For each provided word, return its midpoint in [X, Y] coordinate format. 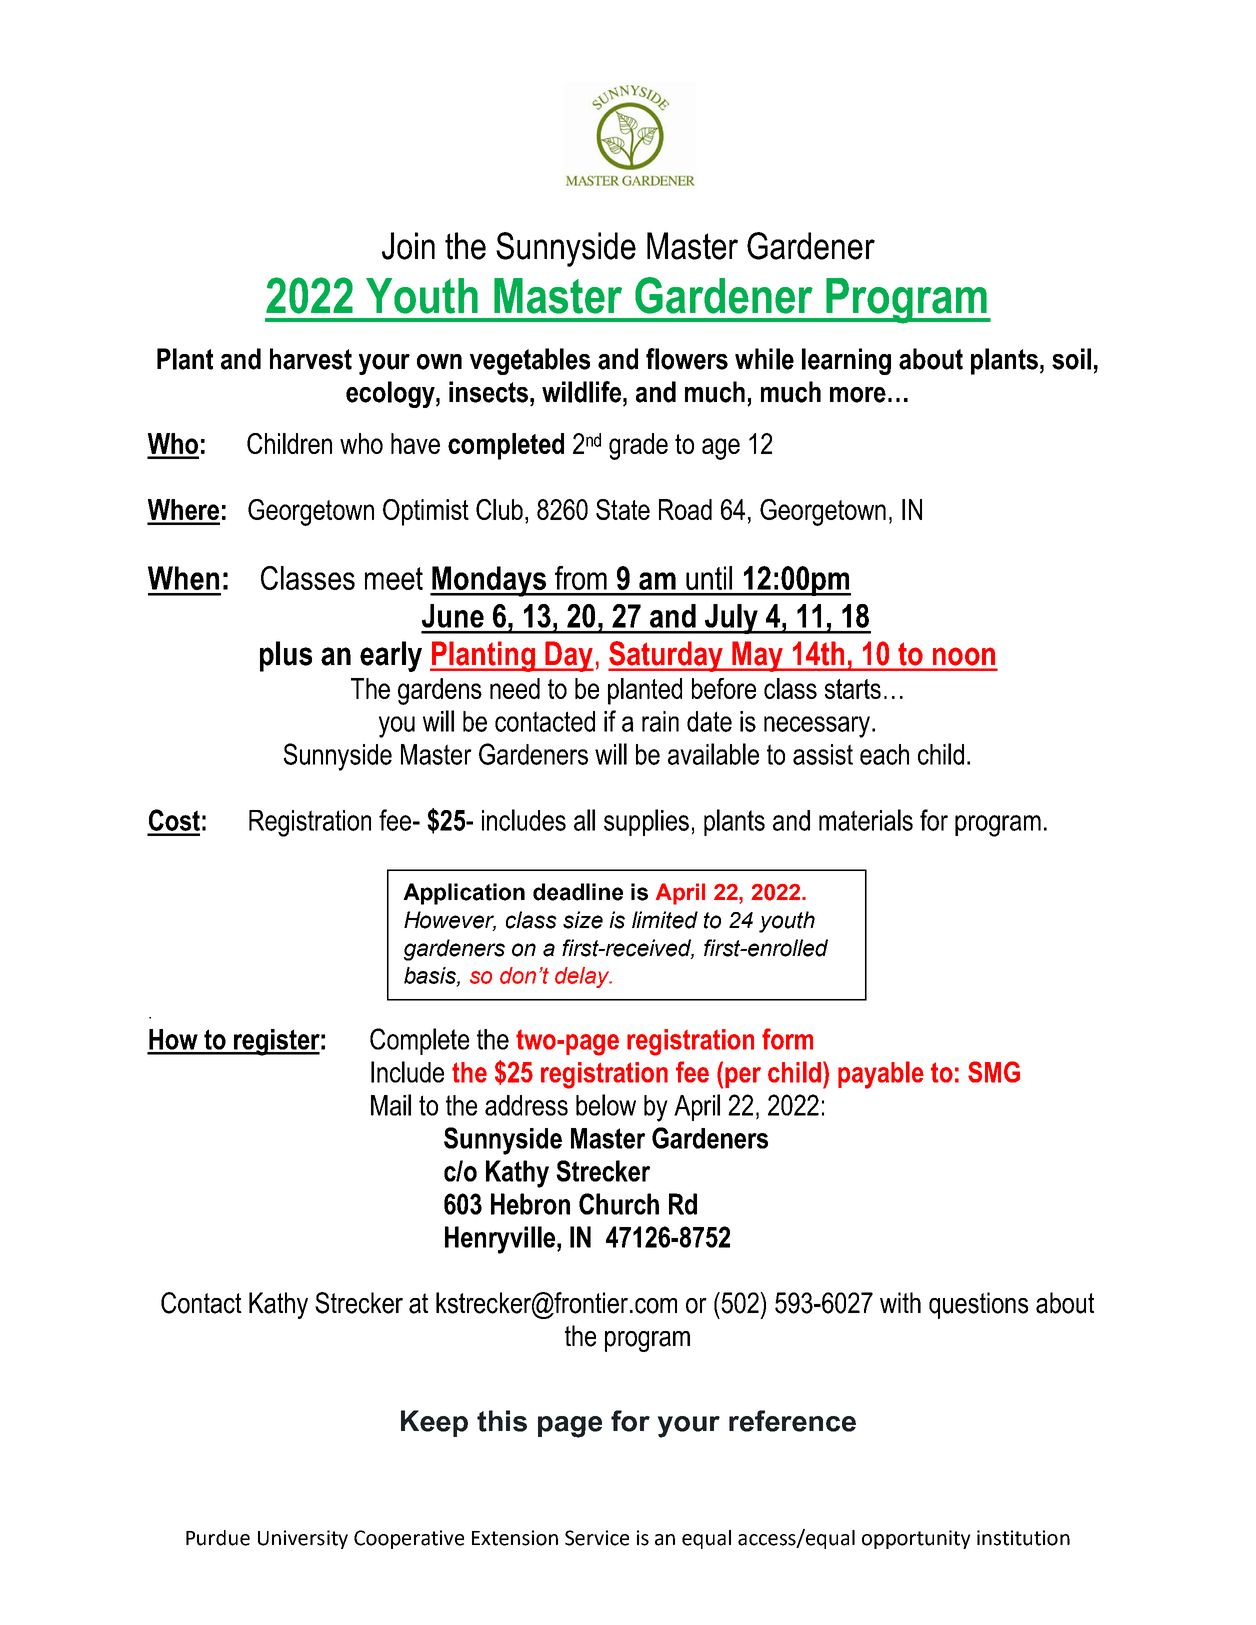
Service [597, 1538]
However [450, 921]
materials [866, 820]
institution [1023, 1538]
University [303, 1539]
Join [408, 246]
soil [1071, 359]
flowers [687, 359]
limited [665, 920]
